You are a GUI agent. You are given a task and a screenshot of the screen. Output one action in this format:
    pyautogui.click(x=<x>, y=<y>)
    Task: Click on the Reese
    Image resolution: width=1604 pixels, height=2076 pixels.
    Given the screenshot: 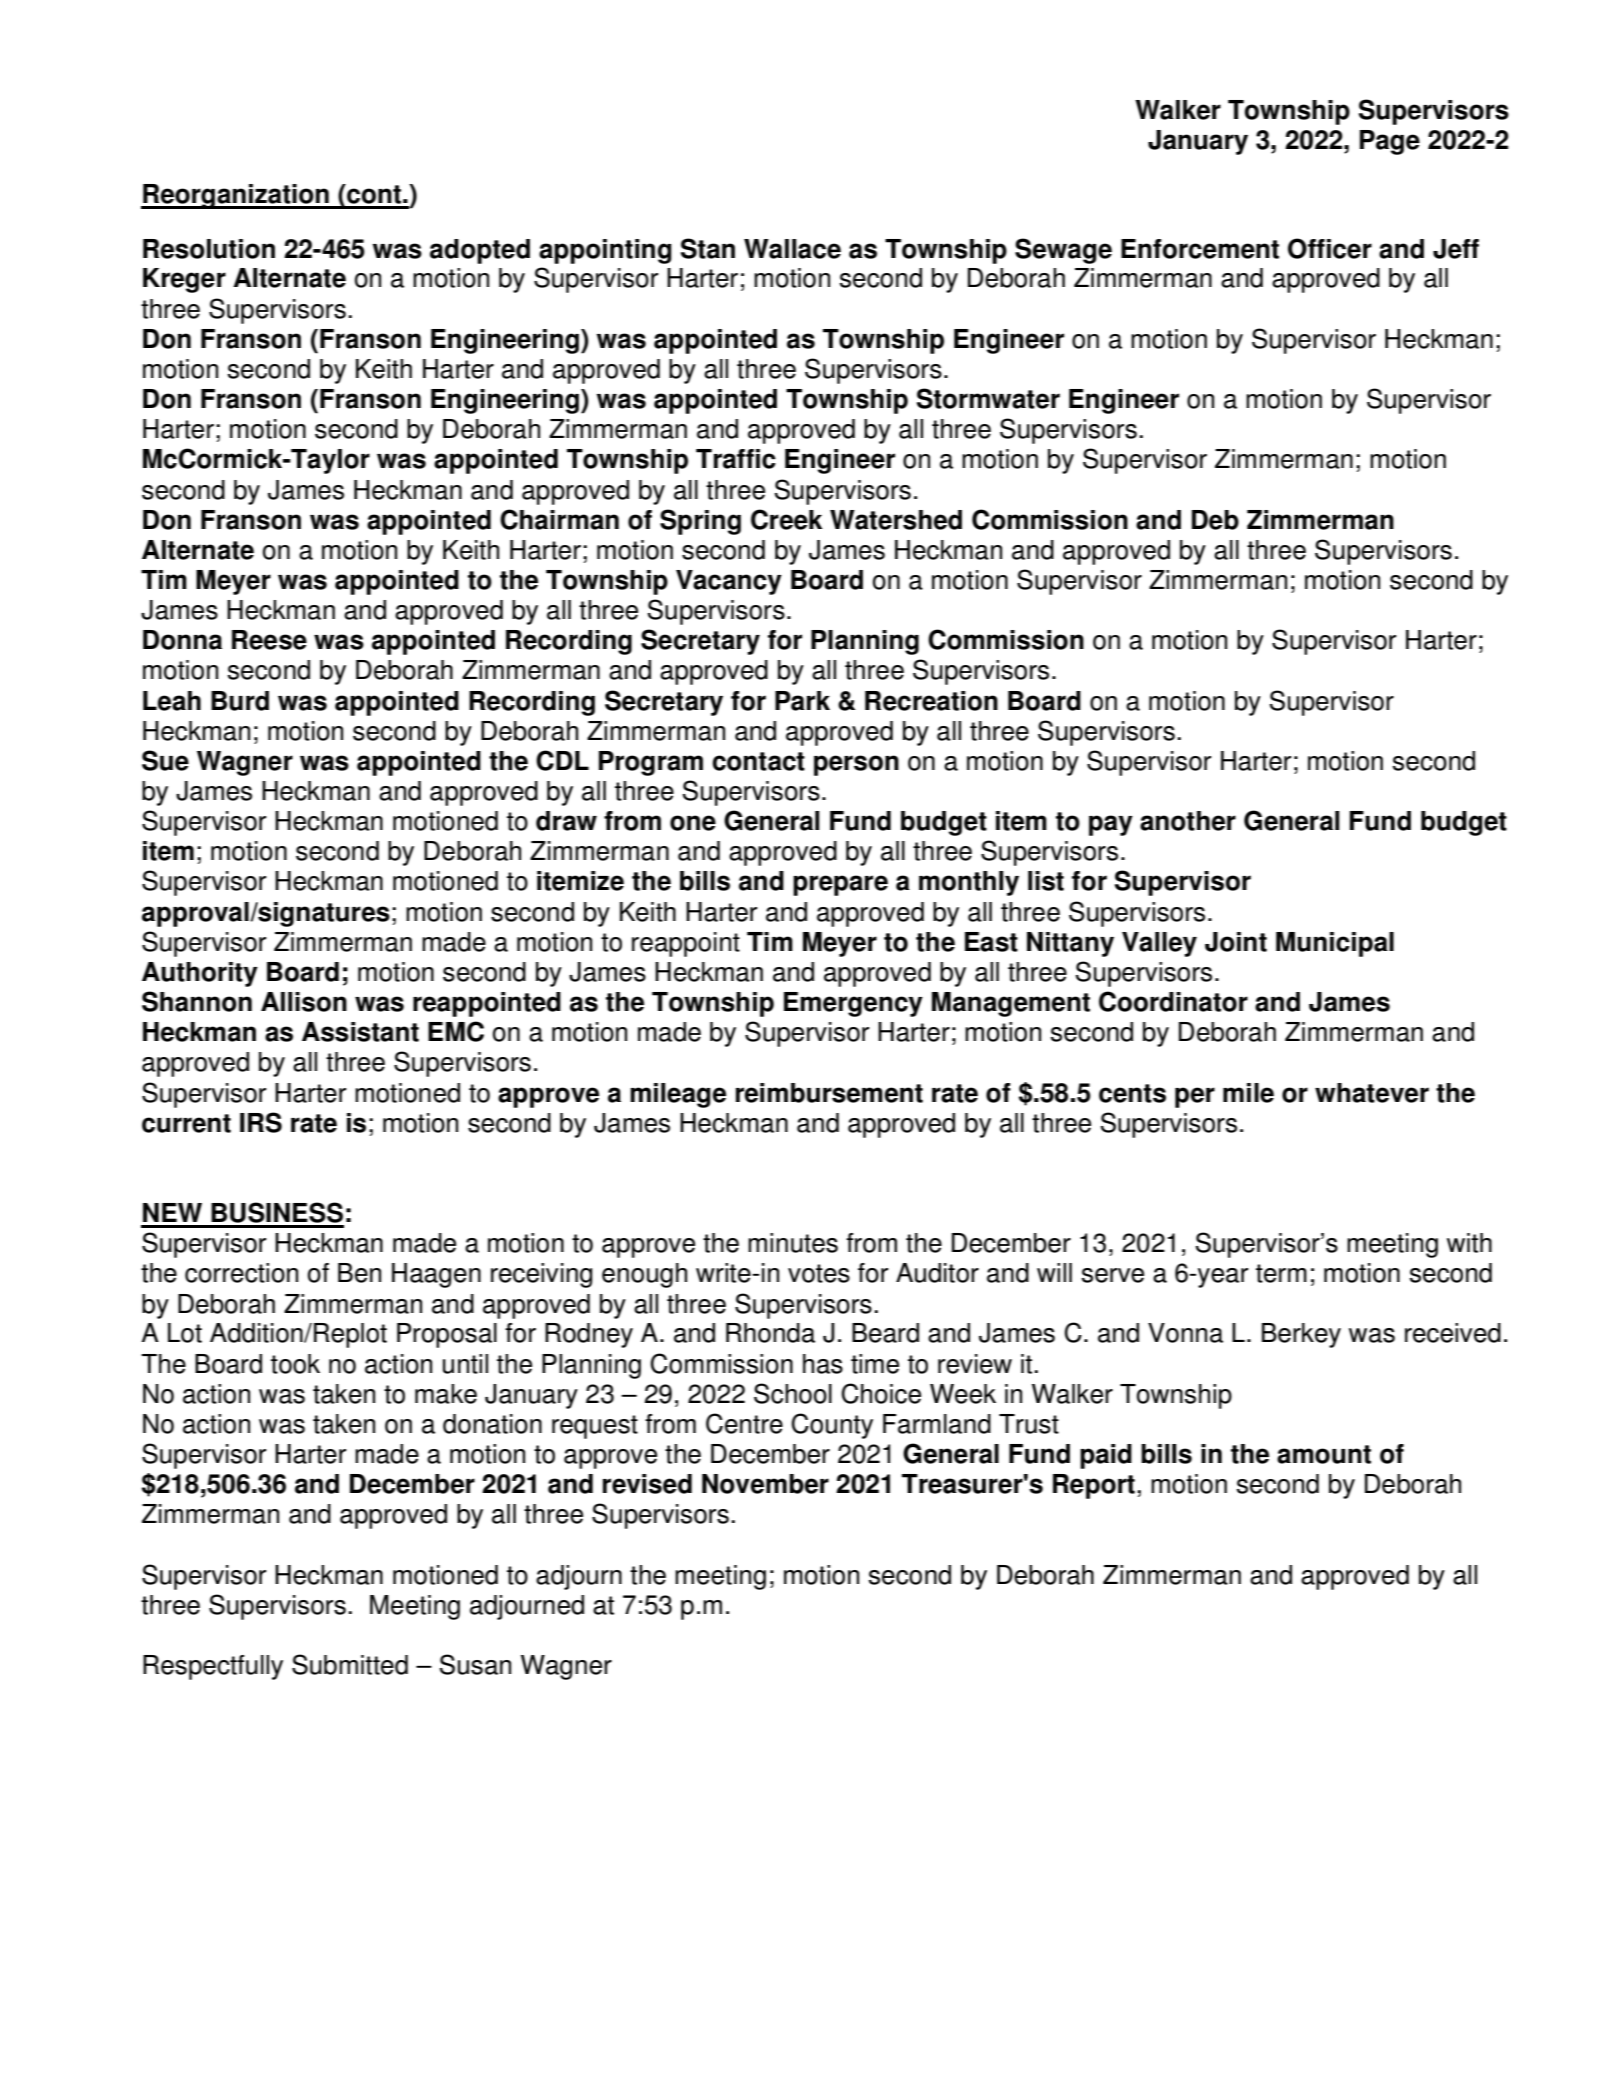 What is the action you would take?
    pyautogui.click(x=269, y=640)
